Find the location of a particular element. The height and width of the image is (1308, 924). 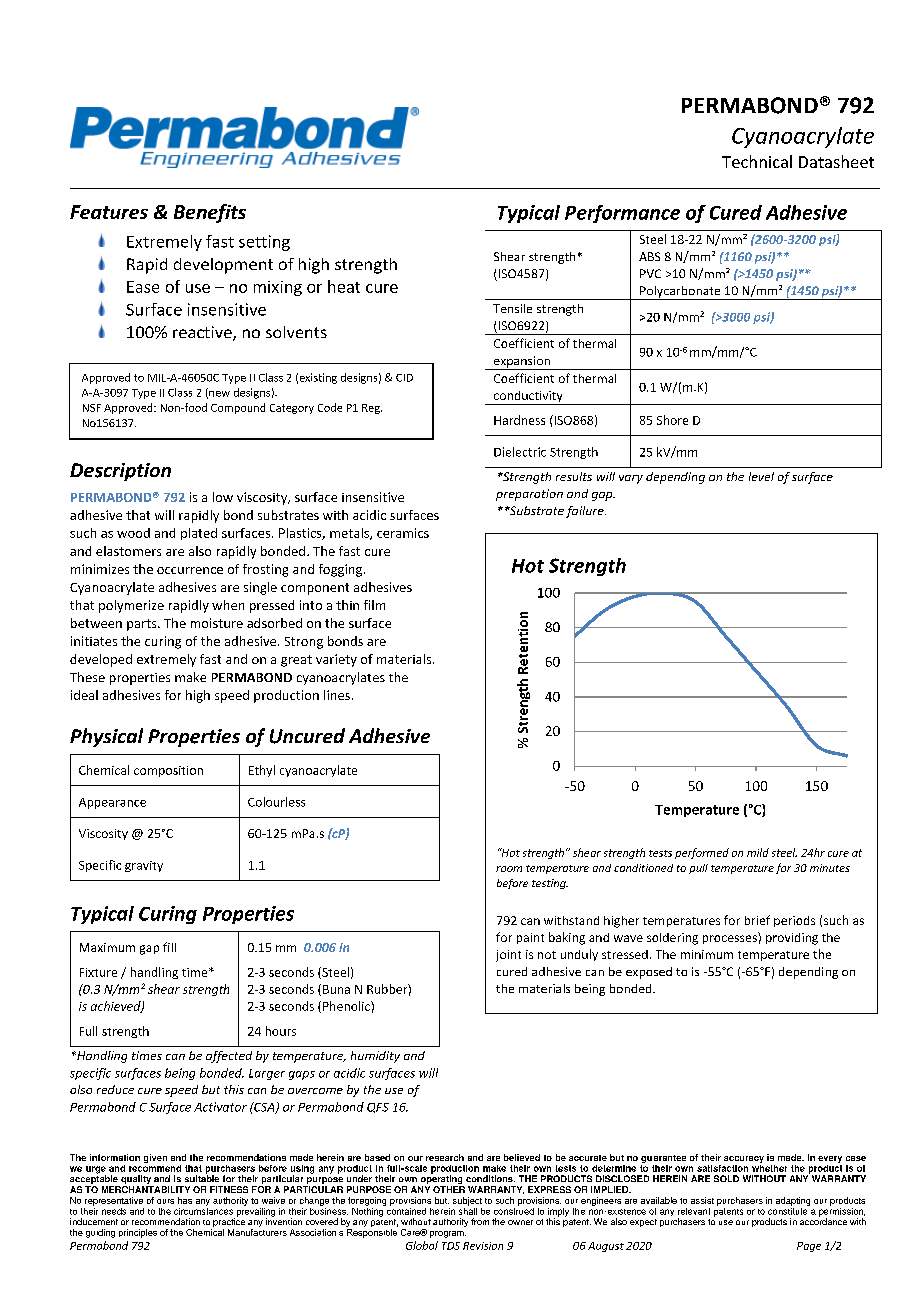

Performance is located at coordinates (622, 214).
